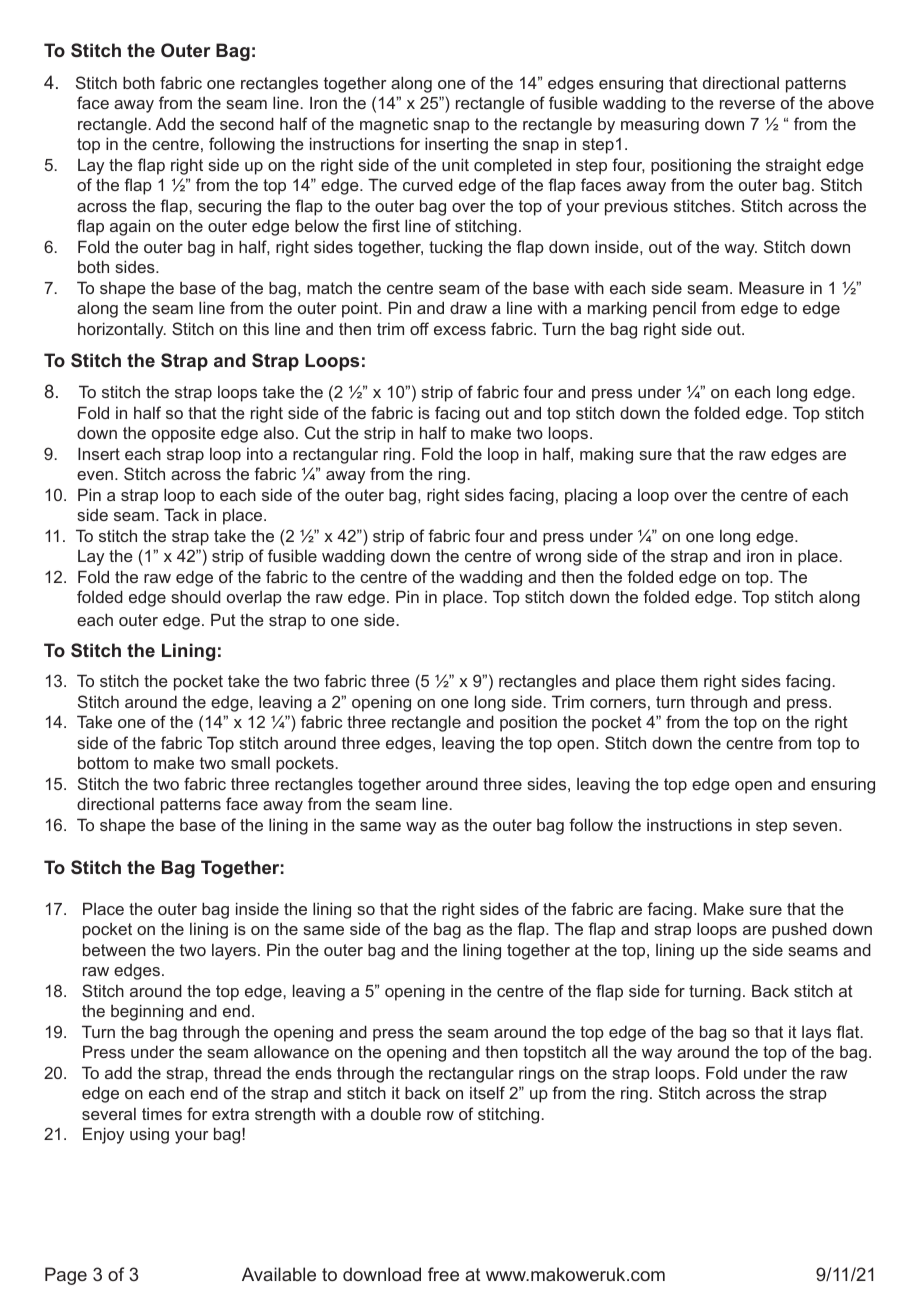 Image resolution: width=924 pixels, height=1308 pixels. What do you see at coordinates (114, 949) in the screenshot?
I see `between` at bounding box center [114, 949].
